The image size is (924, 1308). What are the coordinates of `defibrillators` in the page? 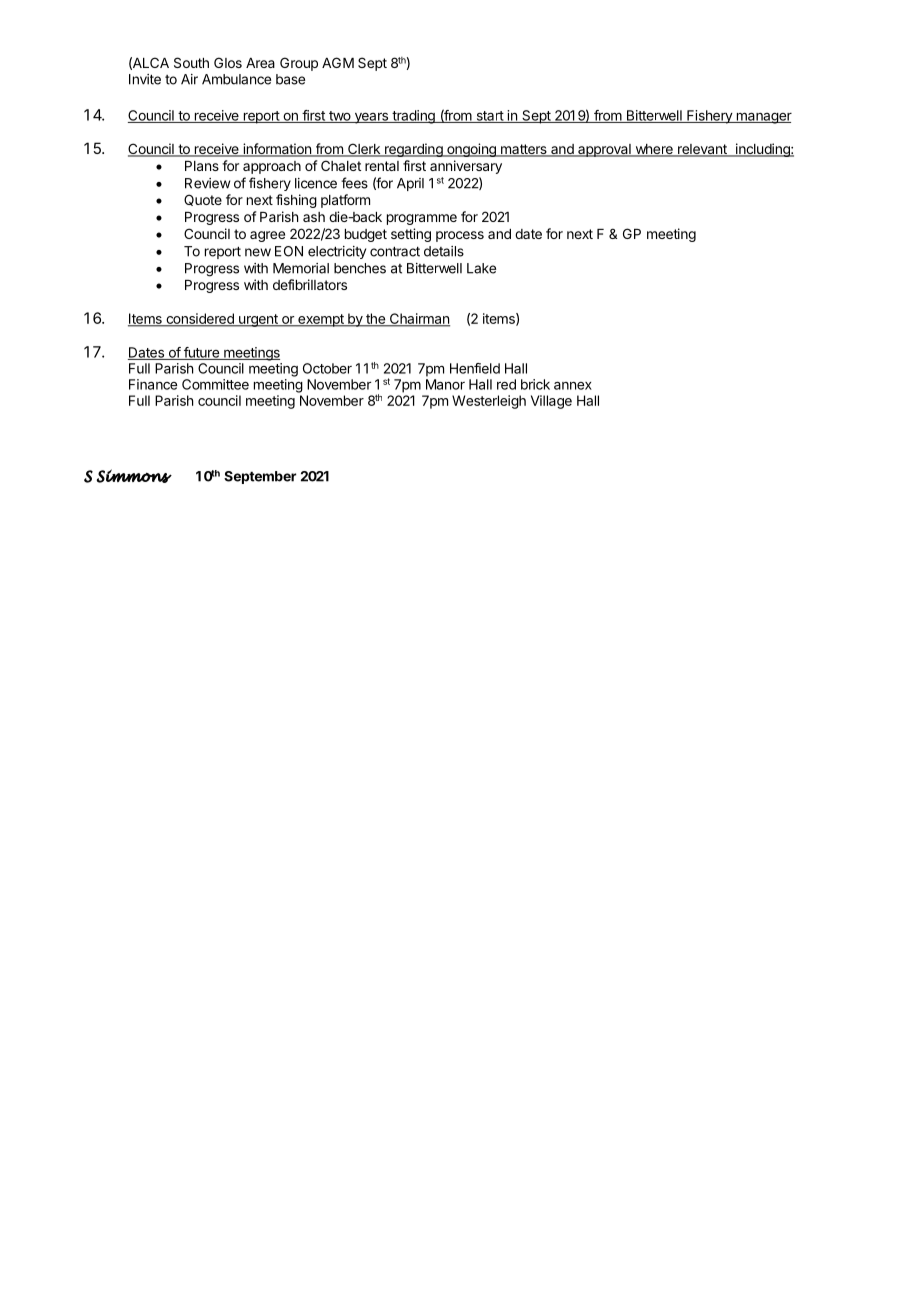 It's located at (310, 284).
